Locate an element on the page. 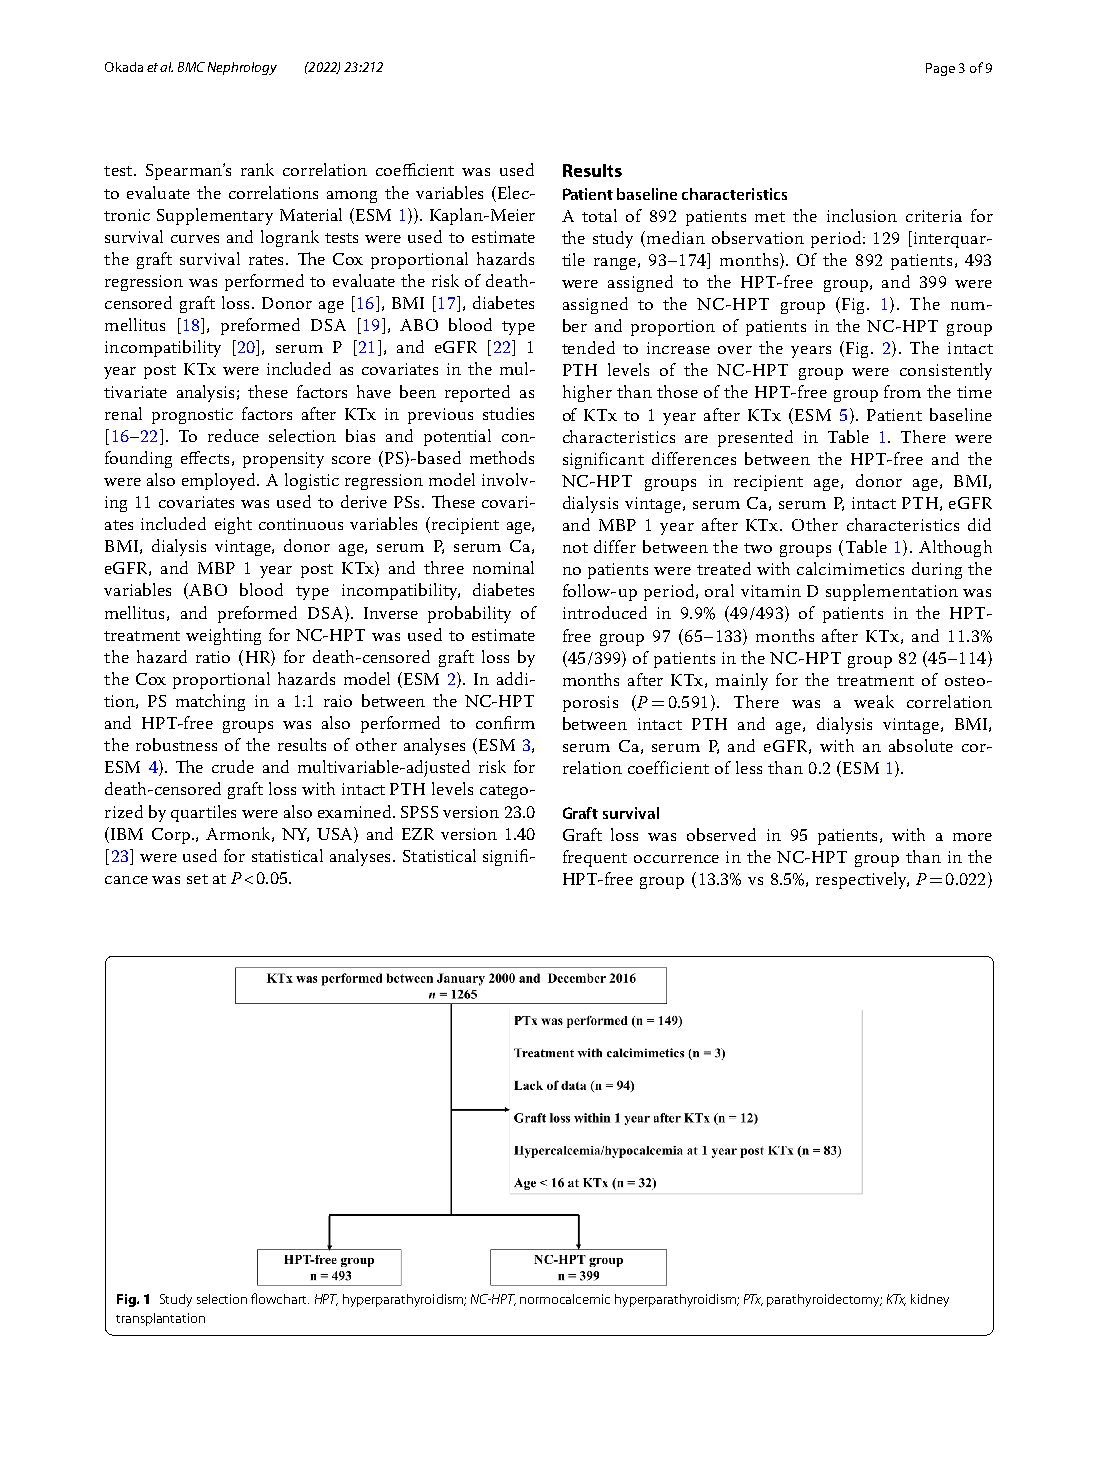 The height and width of the page is (1457, 1097). Nephrology is located at coordinates (242, 68).
